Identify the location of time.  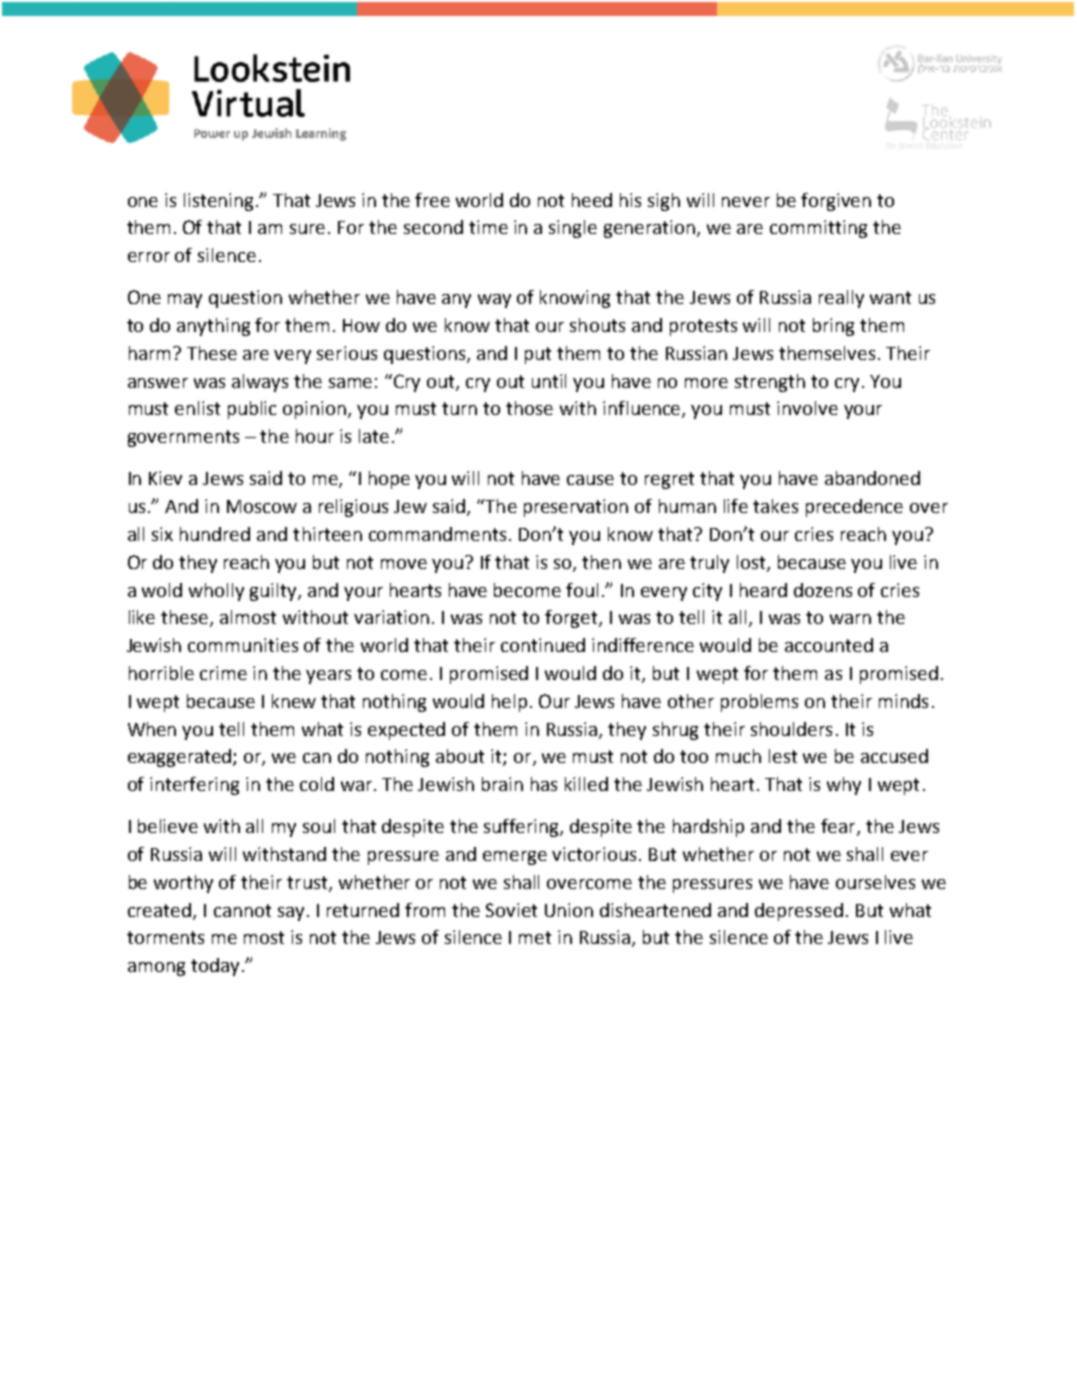
(488, 227).
